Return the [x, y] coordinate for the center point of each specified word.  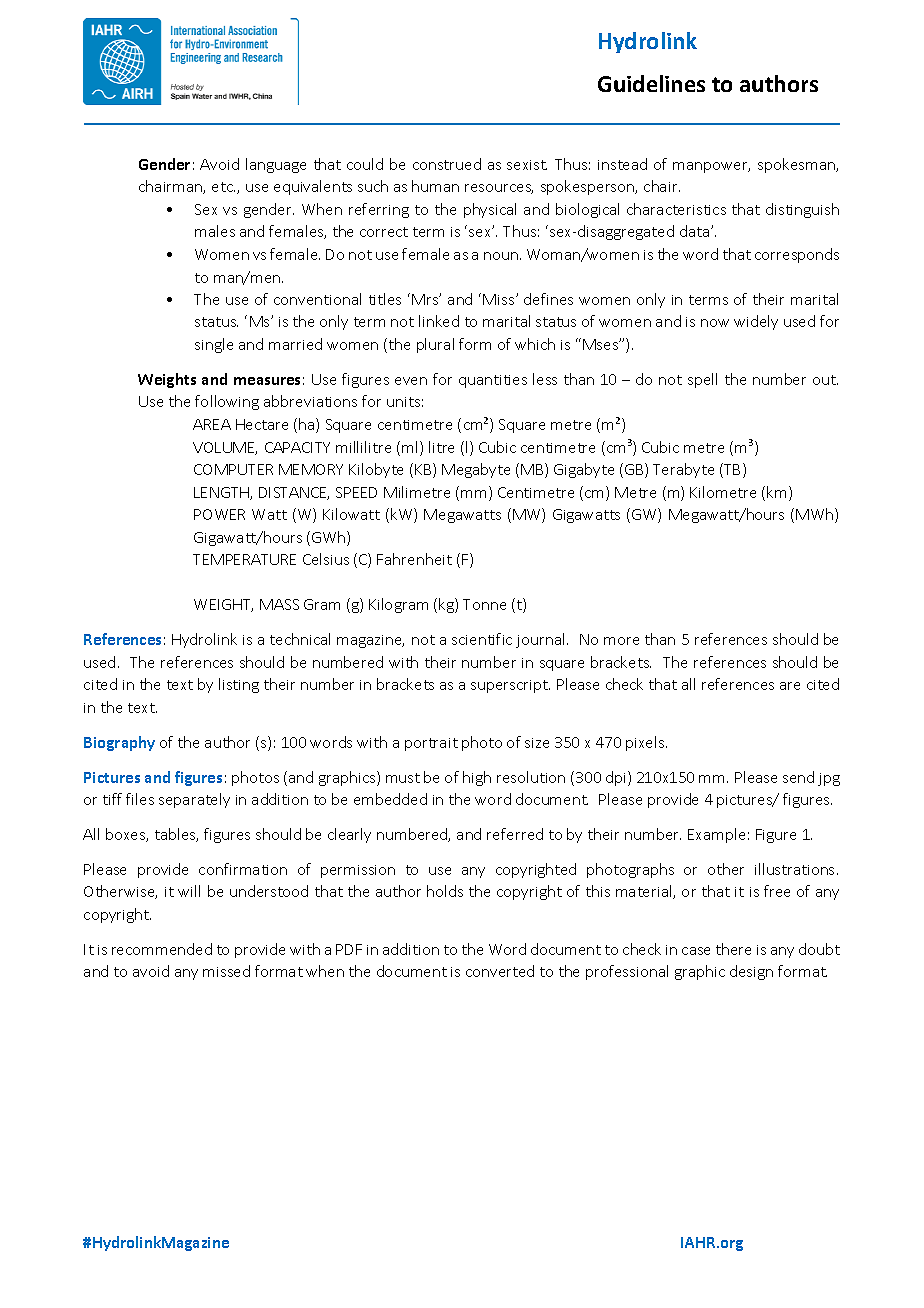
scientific [482, 639]
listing [239, 685]
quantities [493, 381]
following [227, 402]
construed [447, 164]
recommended [162, 949]
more [621, 641]
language [276, 165]
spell [702, 380]
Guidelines [651, 83]
